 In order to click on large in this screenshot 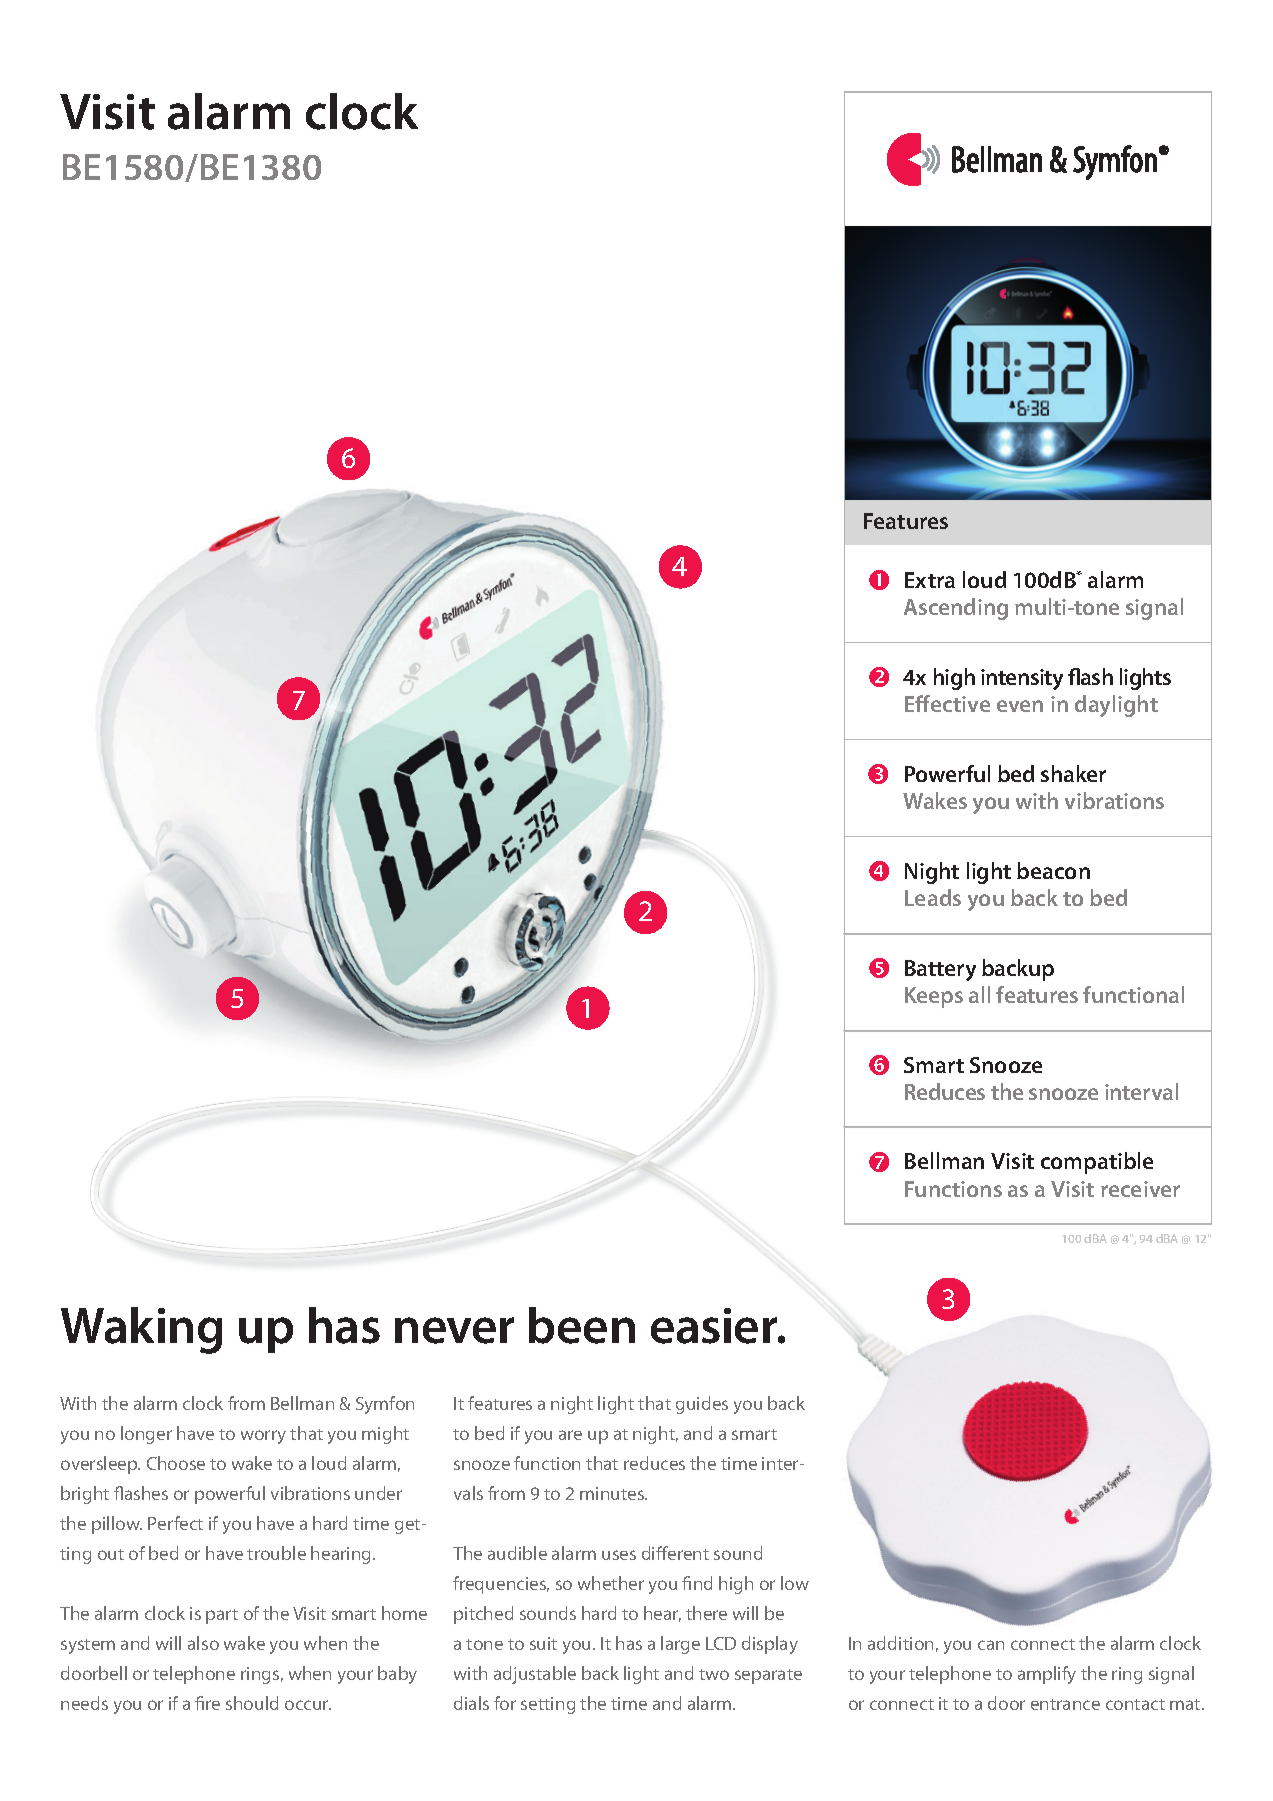, I will do `click(680, 1645)`.
